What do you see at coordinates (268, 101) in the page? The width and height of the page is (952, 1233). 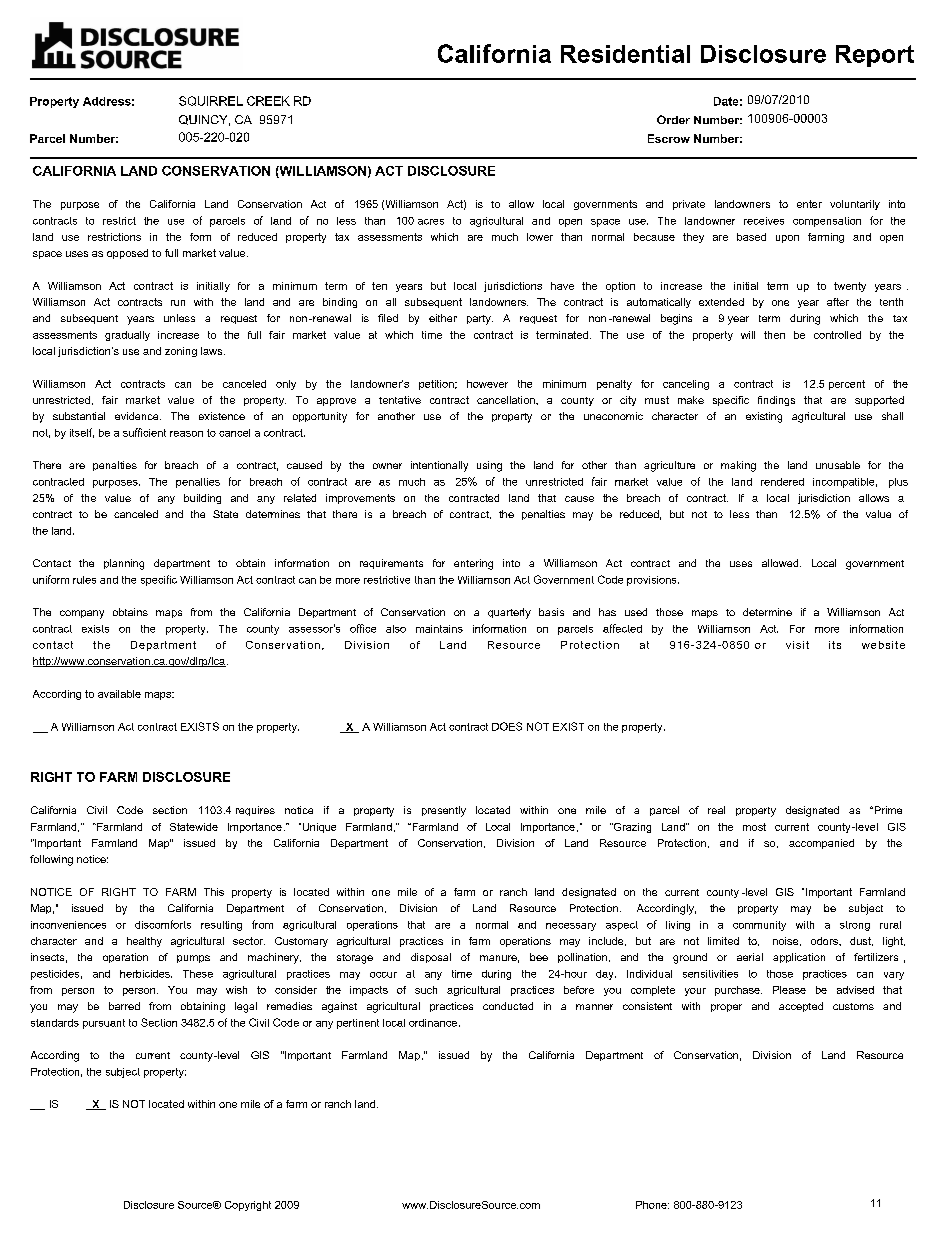 I see `CREEK` at bounding box center [268, 101].
